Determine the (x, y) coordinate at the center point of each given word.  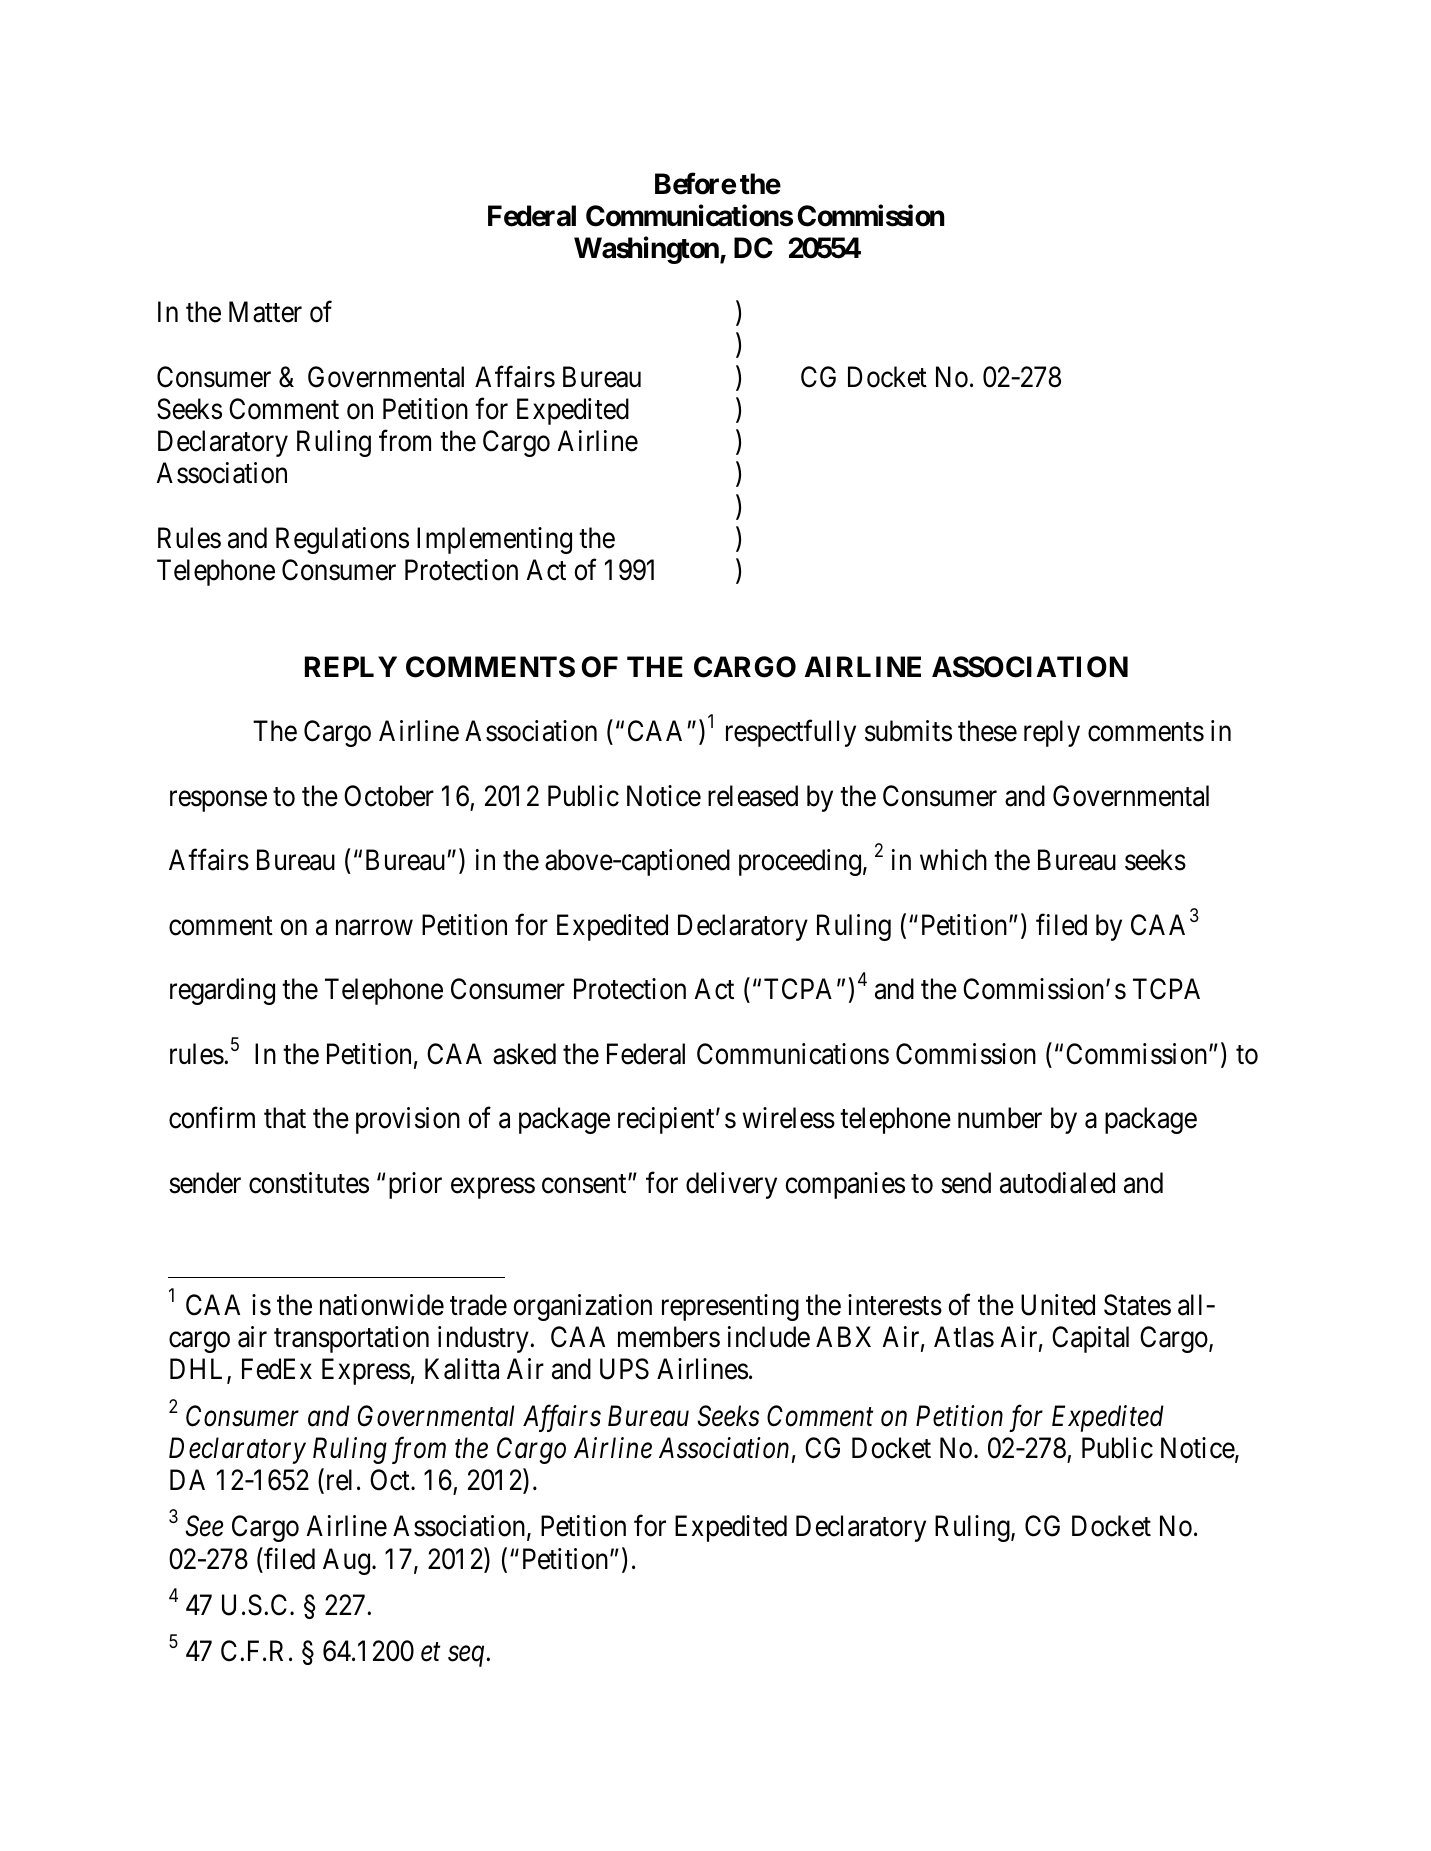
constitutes (309, 1183)
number (1000, 1118)
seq (467, 1657)
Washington (647, 250)
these (987, 731)
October (389, 796)
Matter (265, 312)
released (753, 796)
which (953, 860)
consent (585, 1184)
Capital (1090, 1339)
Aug (348, 1561)
